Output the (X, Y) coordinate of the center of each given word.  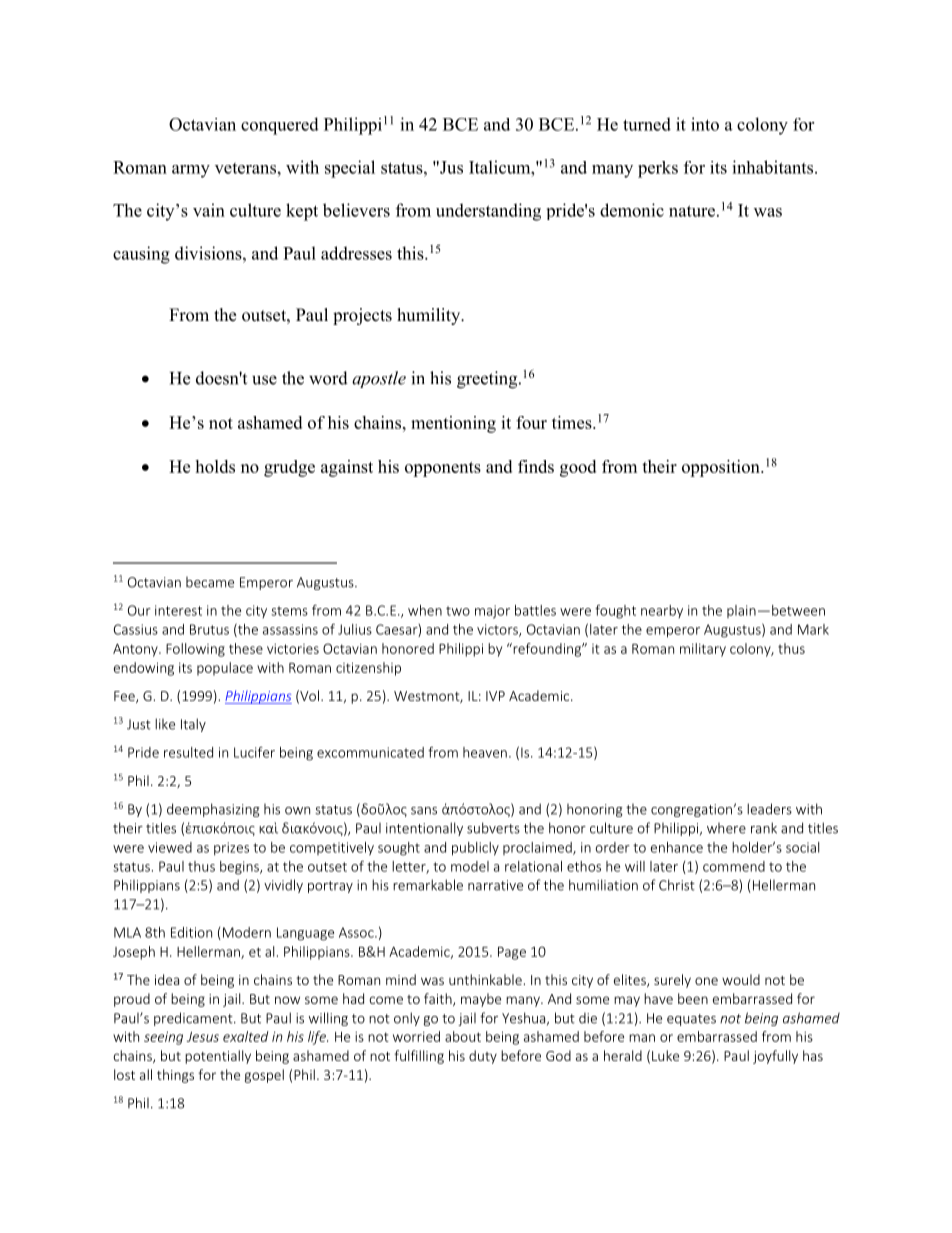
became (210, 582)
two (458, 611)
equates (691, 1020)
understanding (488, 212)
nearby (662, 611)
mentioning (453, 424)
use (264, 380)
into (705, 124)
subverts (493, 828)
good (578, 468)
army (191, 171)
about (463, 1036)
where (726, 828)
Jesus (203, 1037)
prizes (231, 849)
